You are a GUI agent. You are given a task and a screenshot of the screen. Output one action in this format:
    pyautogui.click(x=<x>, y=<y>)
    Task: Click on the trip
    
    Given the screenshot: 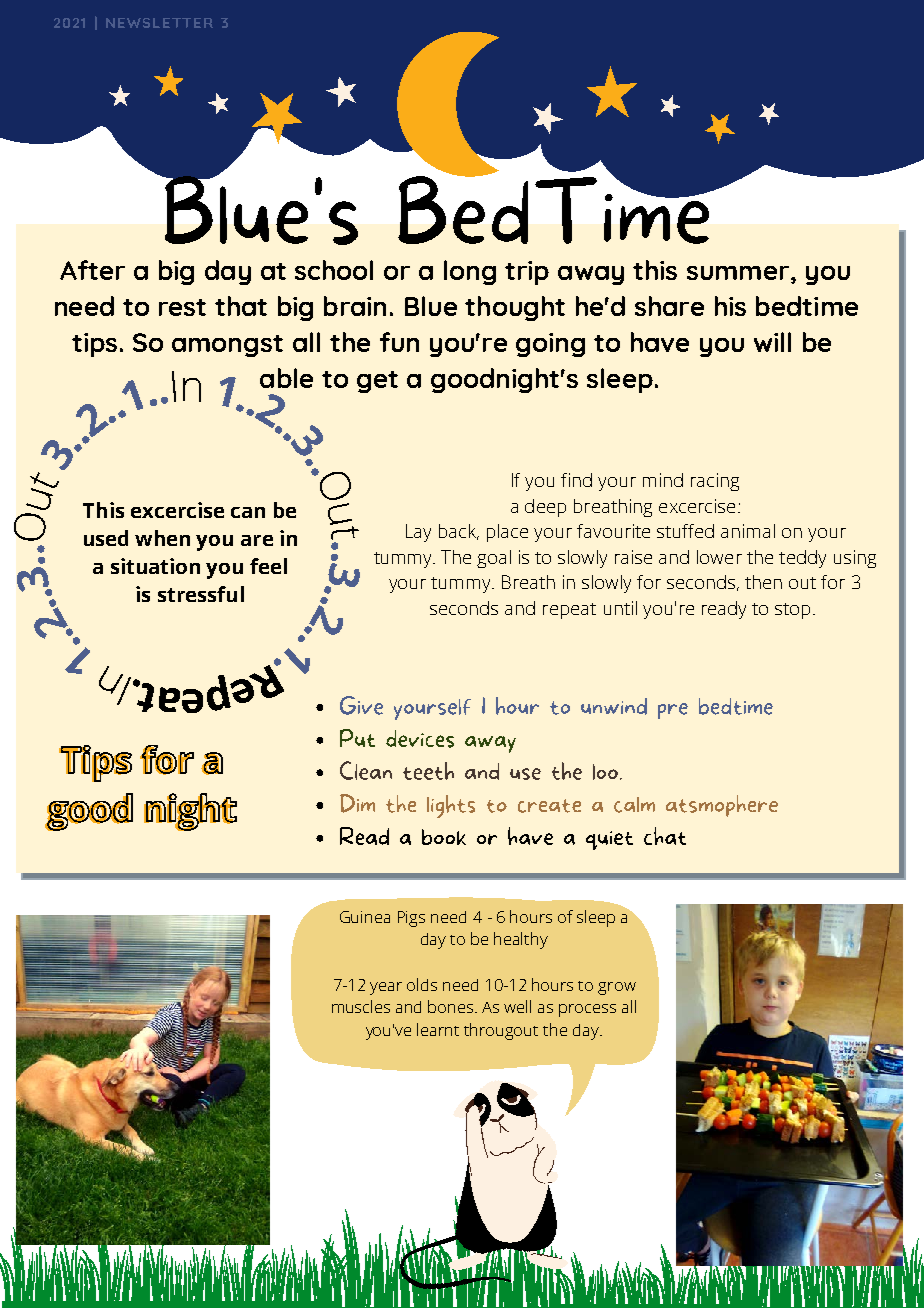 What is the action you would take?
    pyautogui.click(x=527, y=273)
